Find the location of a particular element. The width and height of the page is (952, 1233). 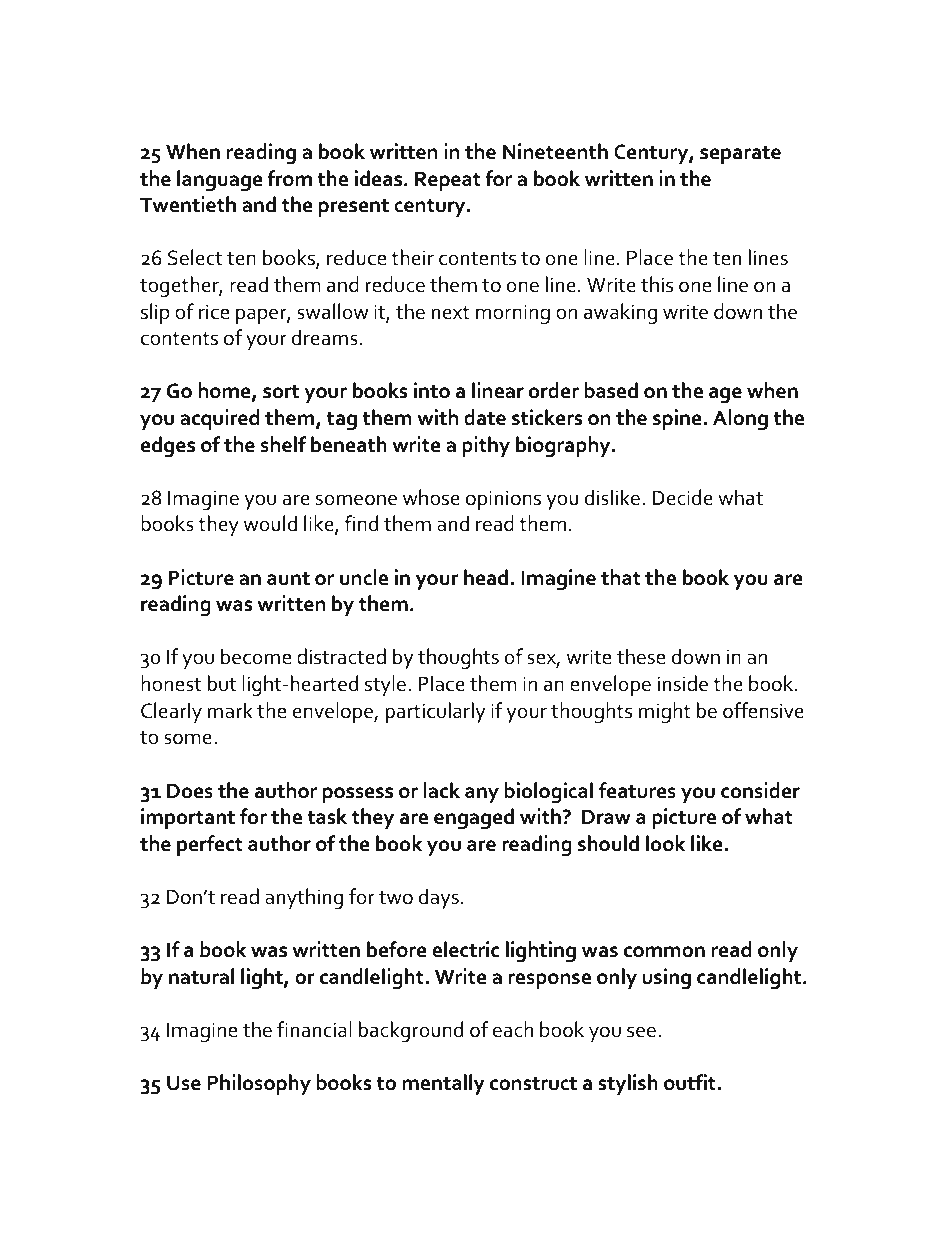

mentally is located at coordinates (443, 1084).
